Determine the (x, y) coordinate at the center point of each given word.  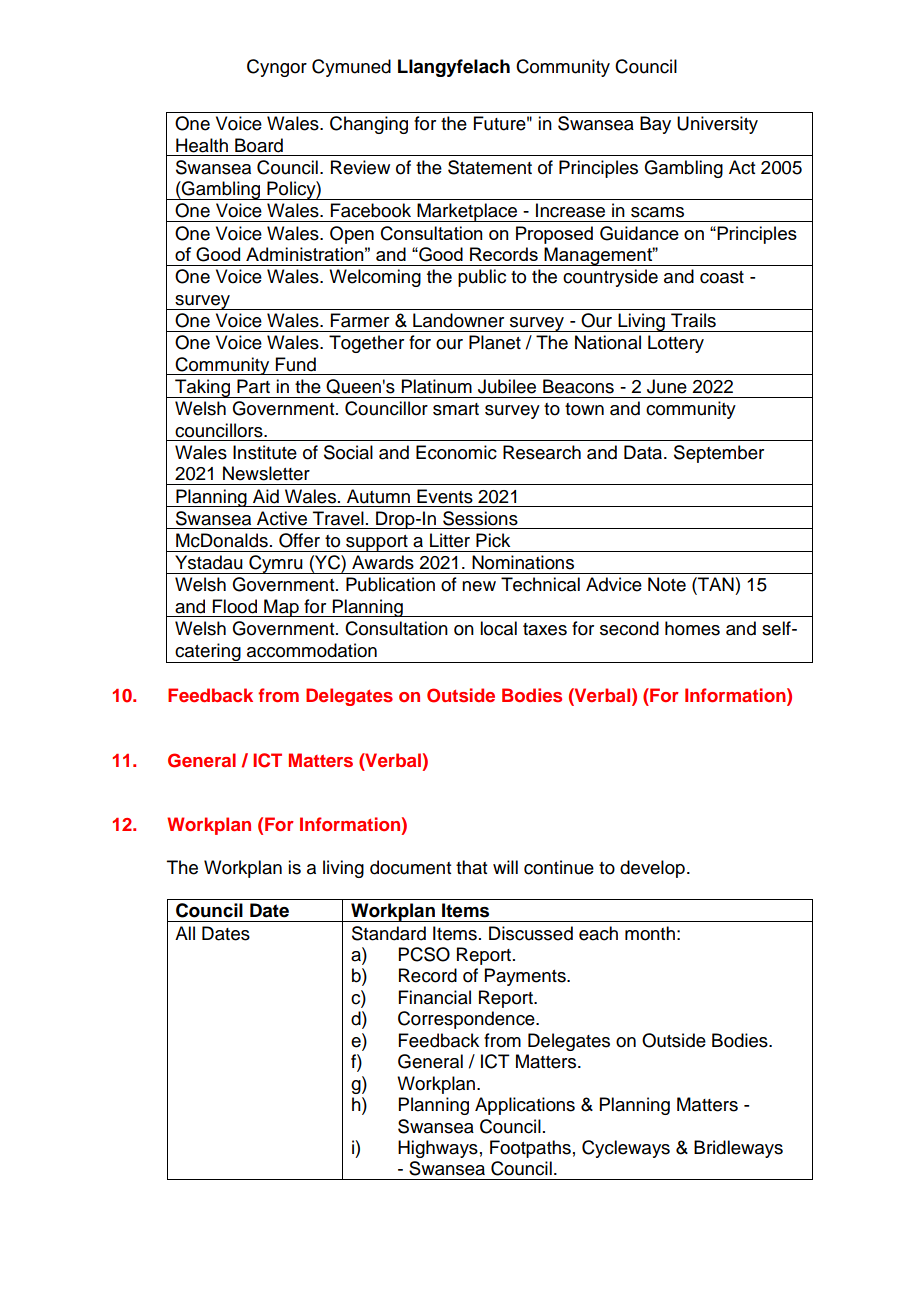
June (667, 386)
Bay (655, 125)
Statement (490, 167)
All (185, 933)
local (498, 628)
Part (253, 386)
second (629, 628)
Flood (235, 606)
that (471, 867)
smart (456, 409)
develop (652, 869)
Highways (438, 1149)
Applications (525, 1106)
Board (259, 145)
